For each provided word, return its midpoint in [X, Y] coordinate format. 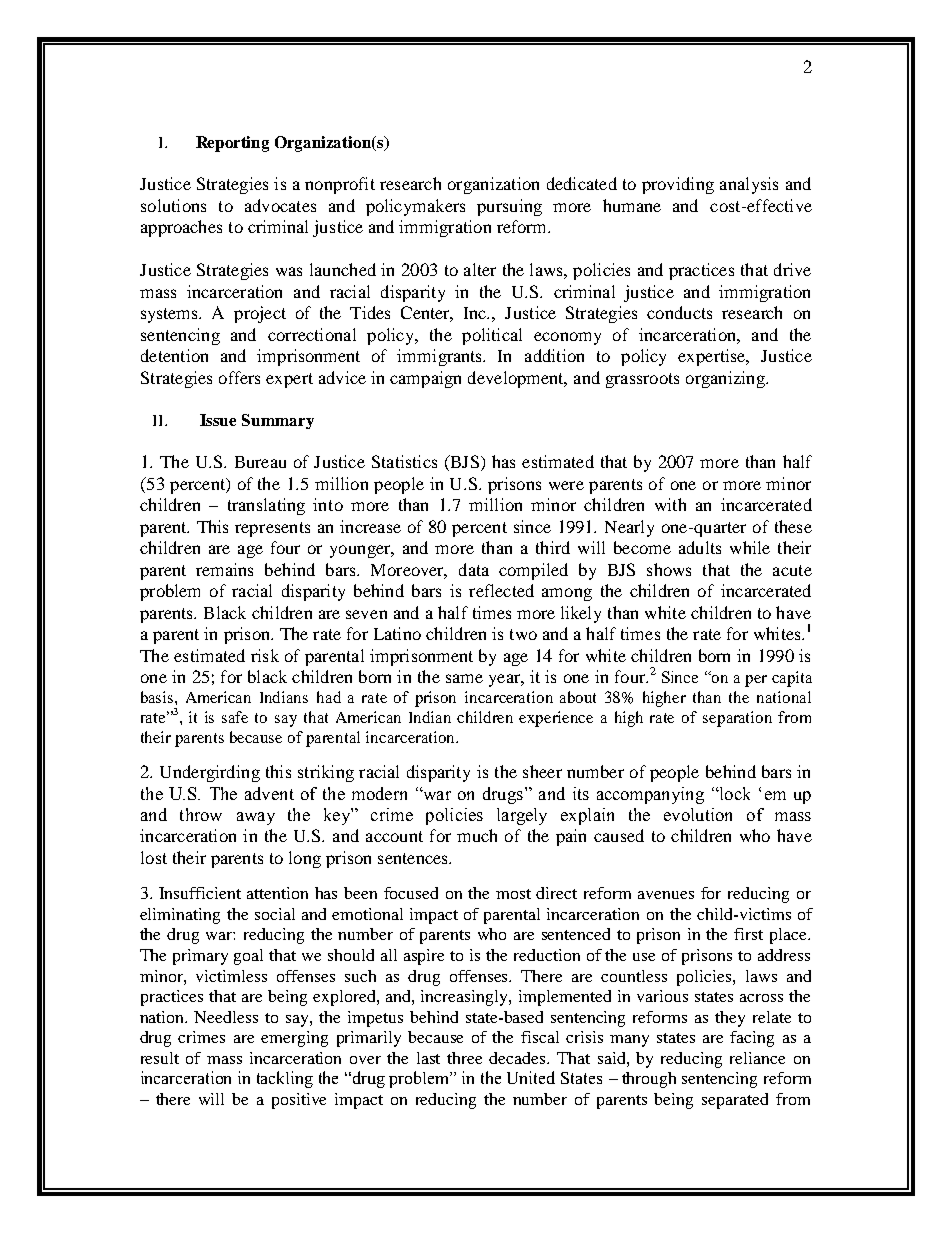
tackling [285, 1079]
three [464, 1058]
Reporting [232, 144]
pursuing [509, 207]
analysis [749, 185]
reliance [757, 1058]
